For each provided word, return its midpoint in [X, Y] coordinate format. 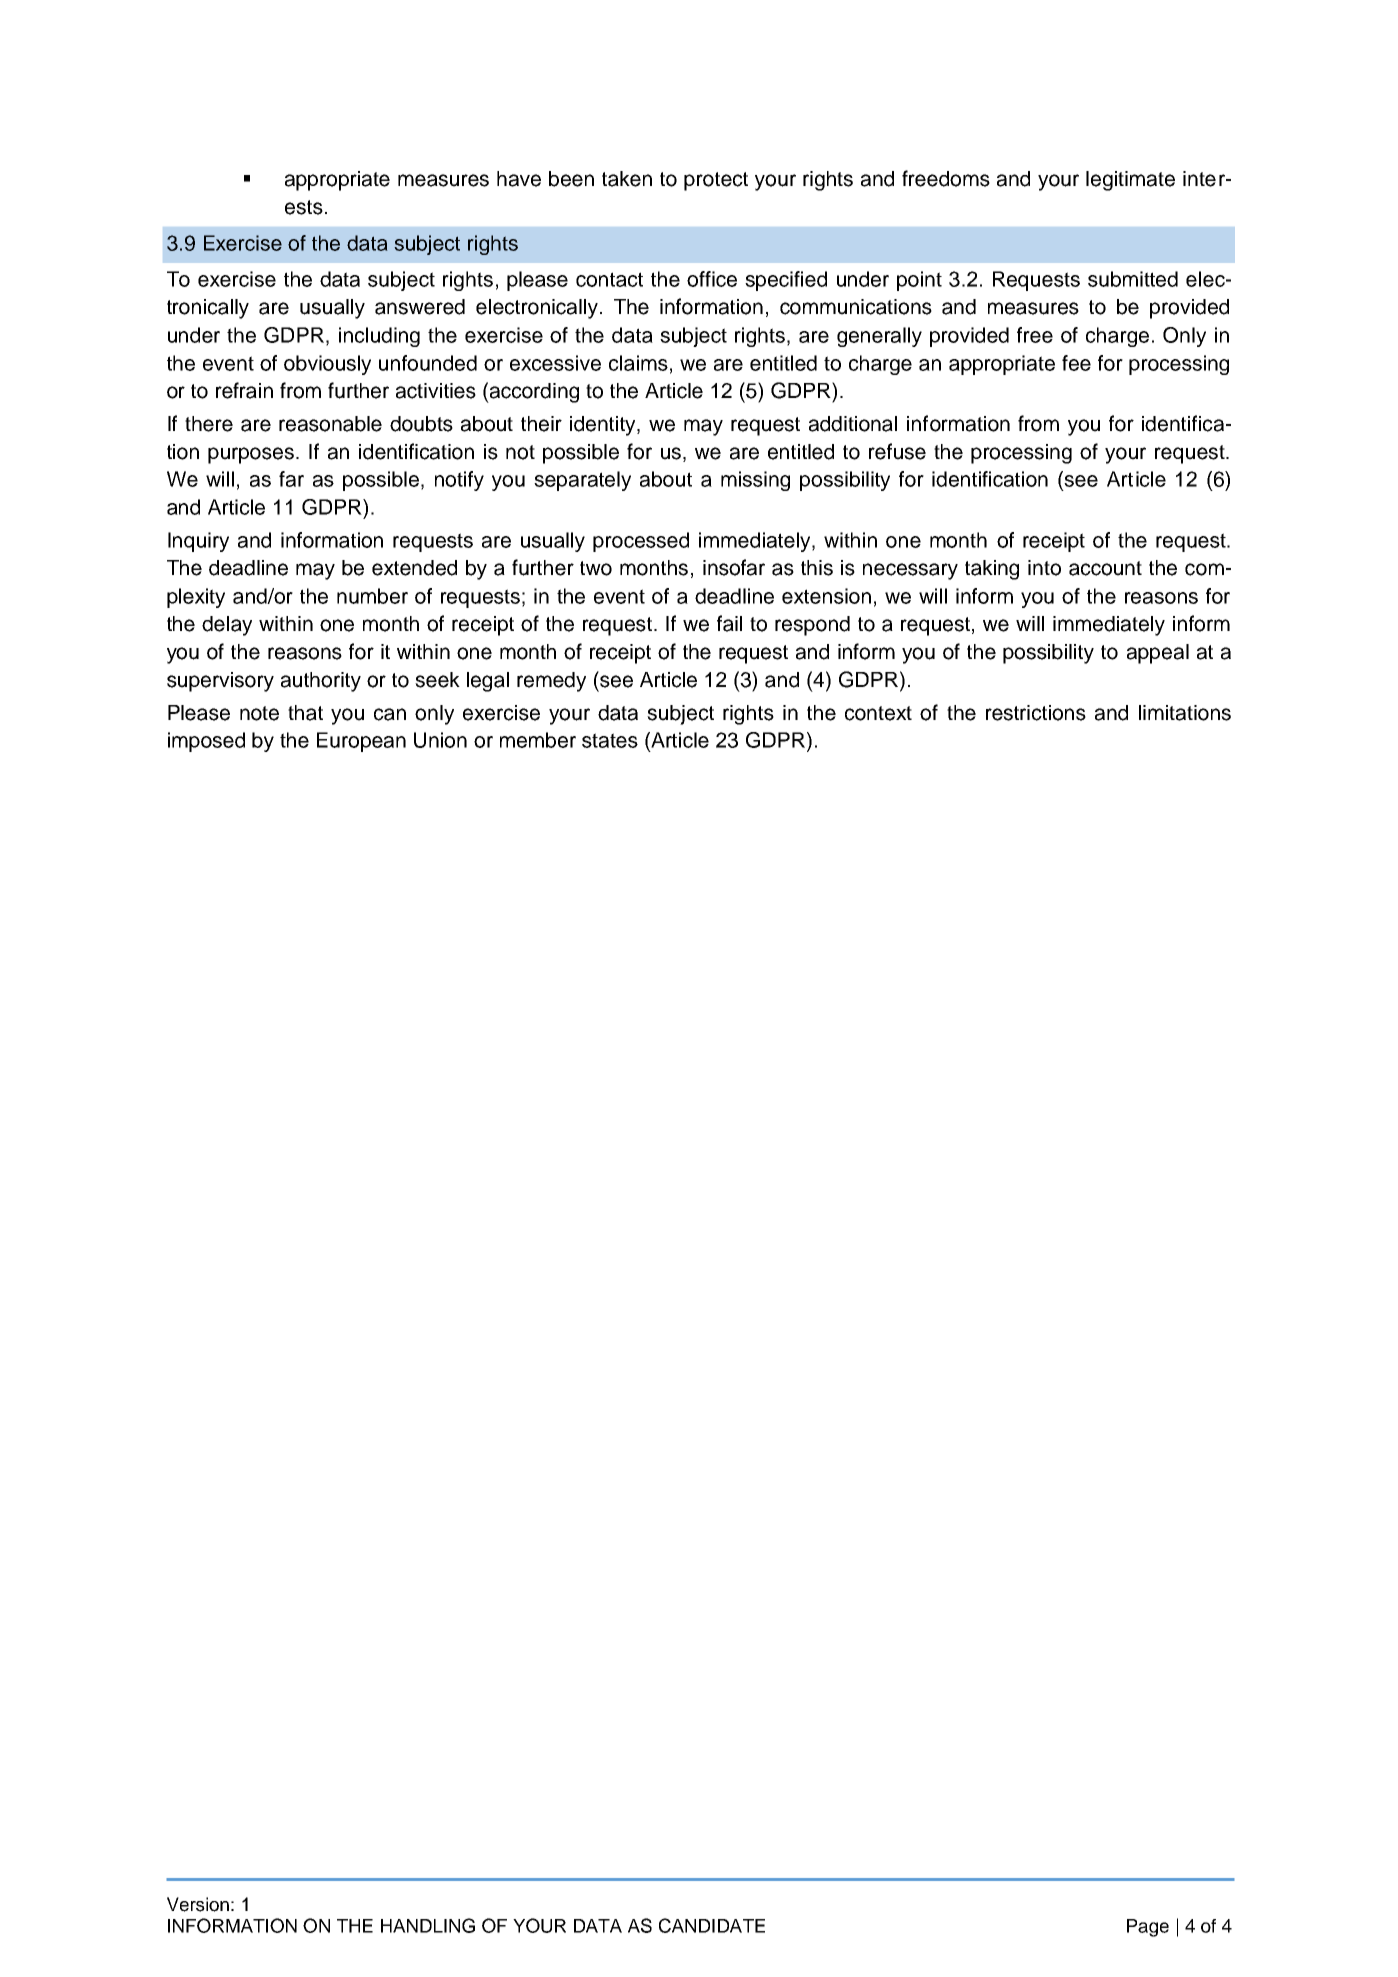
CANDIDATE [712, 1925]
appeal [1158, 654]
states [610, 740]
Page [1148, 1928]
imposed [206, 742]
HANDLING [428, 1925]
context [878, 713]
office [712, 279]
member [538, 740]
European [361, 742]
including [379, 337]
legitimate [1130, 181]
